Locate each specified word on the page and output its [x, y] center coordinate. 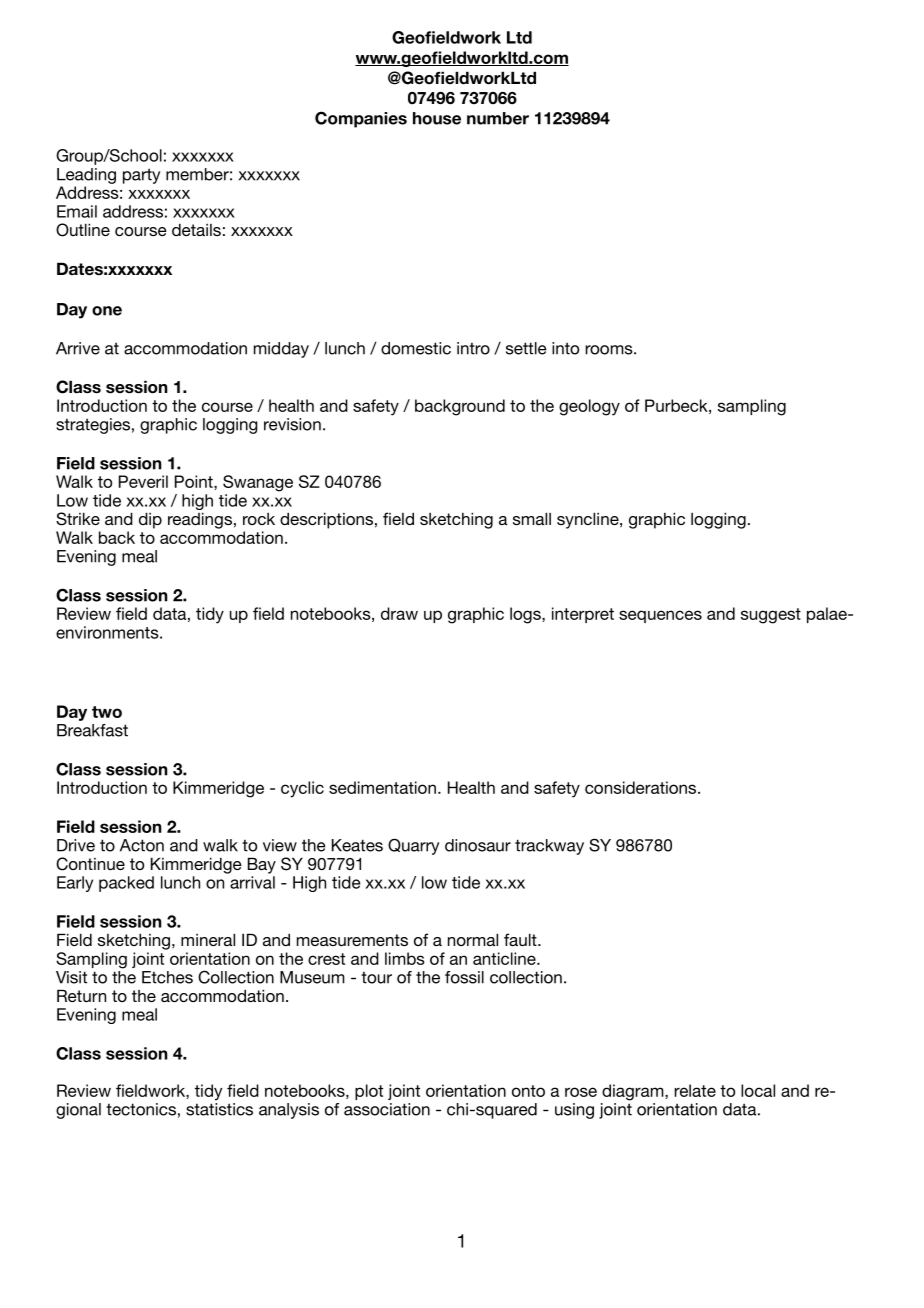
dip [150, 520]
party [141, 176]
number [498, 118]
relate [695, 1090]
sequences [660, 616]
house [437, 118]
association [387, 1109]
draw [399, 613]
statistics [219, 1109]
